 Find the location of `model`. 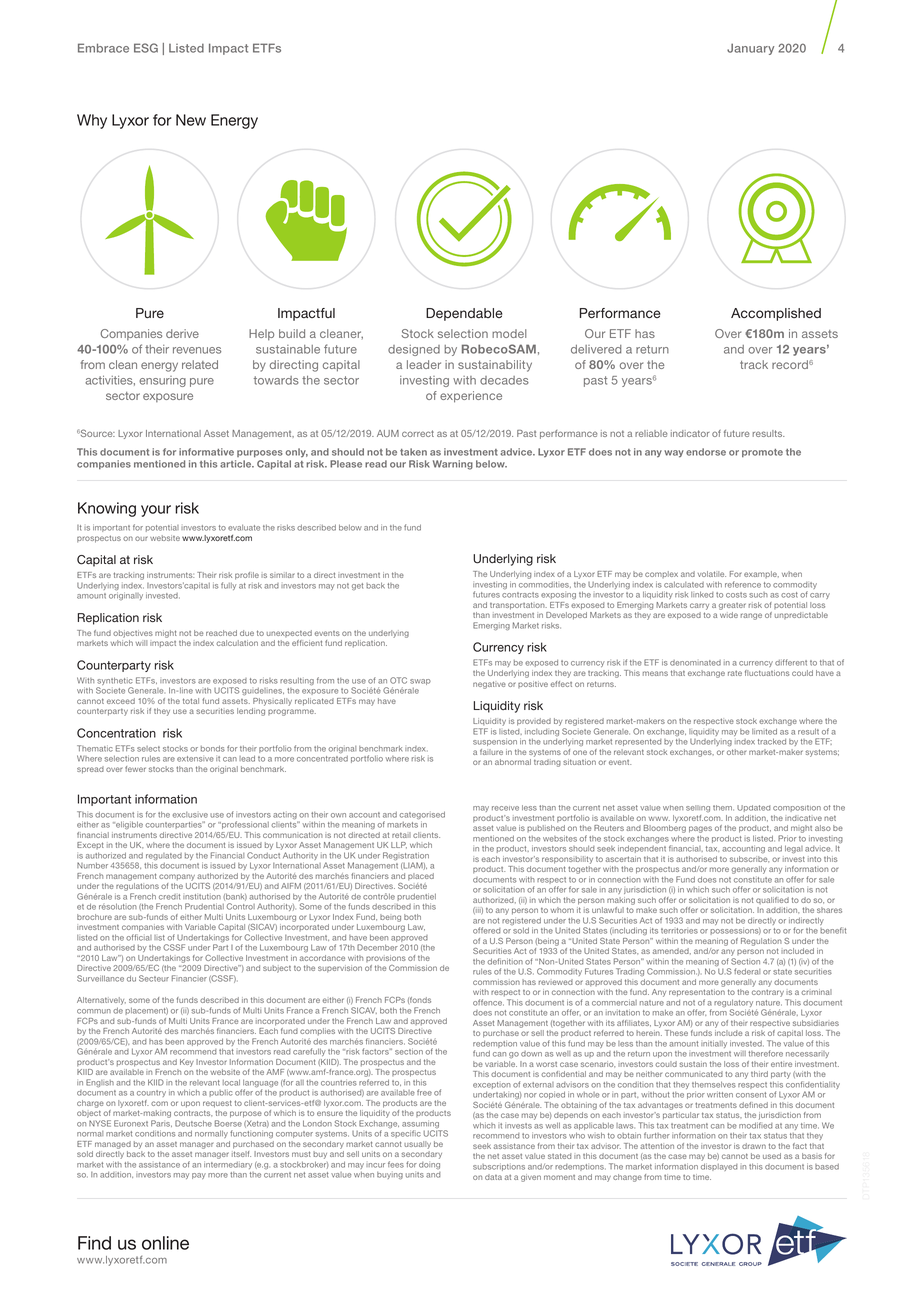

model is located at coordinates (509, 333).
